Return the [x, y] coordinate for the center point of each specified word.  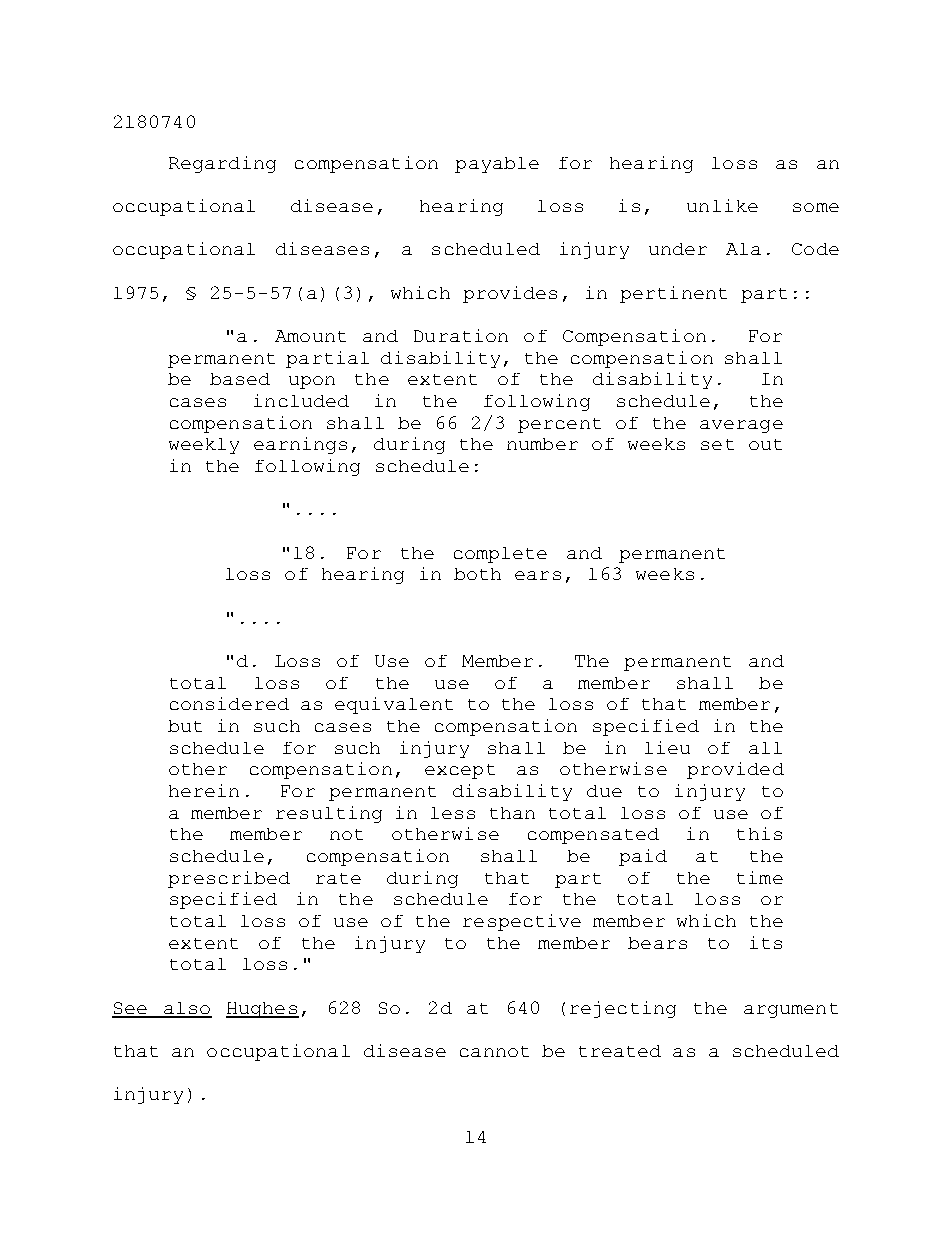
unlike [722, 205]
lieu [667, 747]
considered [229, 703]
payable [497, 165]
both [477, 574]
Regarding [222, 164]
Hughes [262, 1010]
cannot [494, 1051]
